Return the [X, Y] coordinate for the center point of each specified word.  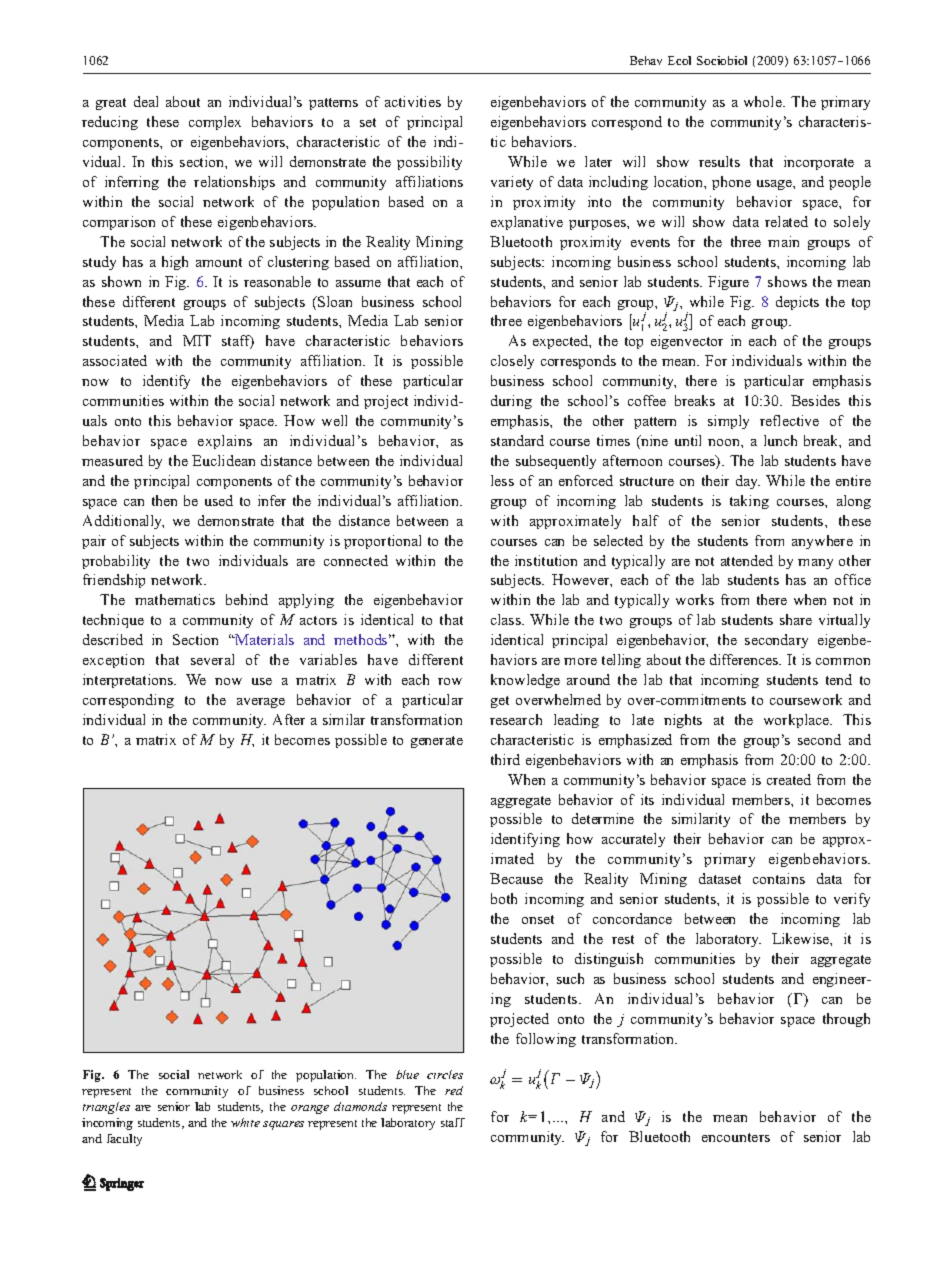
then [164, 500]
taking [749, 502]
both [504, 898]
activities [413, 101]
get [500, 702]
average [261, 703]
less [502, 480]
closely [512, 362]
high [175, 263]
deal [146, 101]
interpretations [129, 681]
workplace [797, 721]
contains [779, 878]
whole [764, 101]
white [245, 1122]
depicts [797, 303]
